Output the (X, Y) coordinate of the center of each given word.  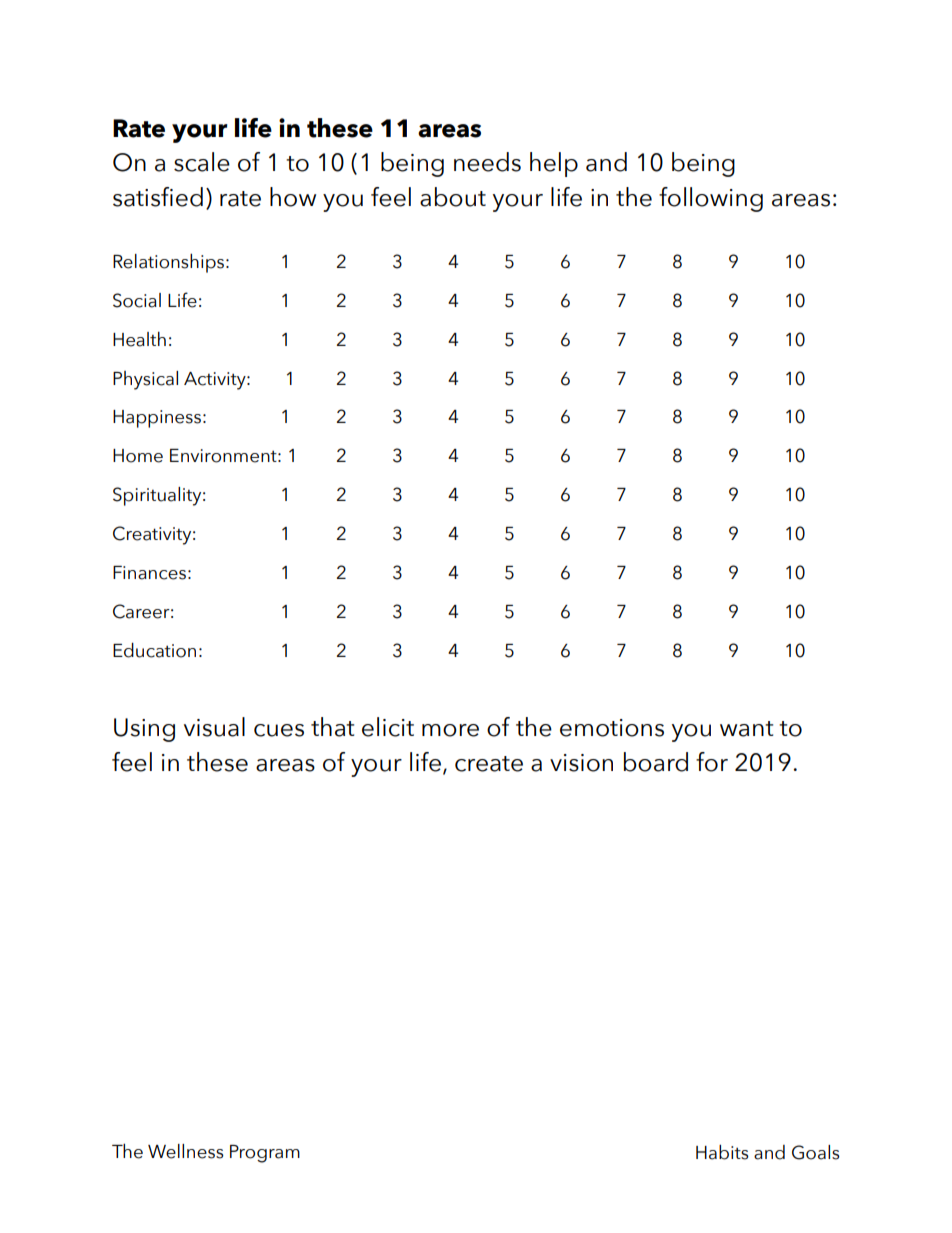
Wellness (186, 1151)
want (746, 729)
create (489, 764)
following (711, 199)
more (450, 730)
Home (138, 456)
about (453, 197)
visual (214, 727)
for (712, 762)
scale (202, 162)
